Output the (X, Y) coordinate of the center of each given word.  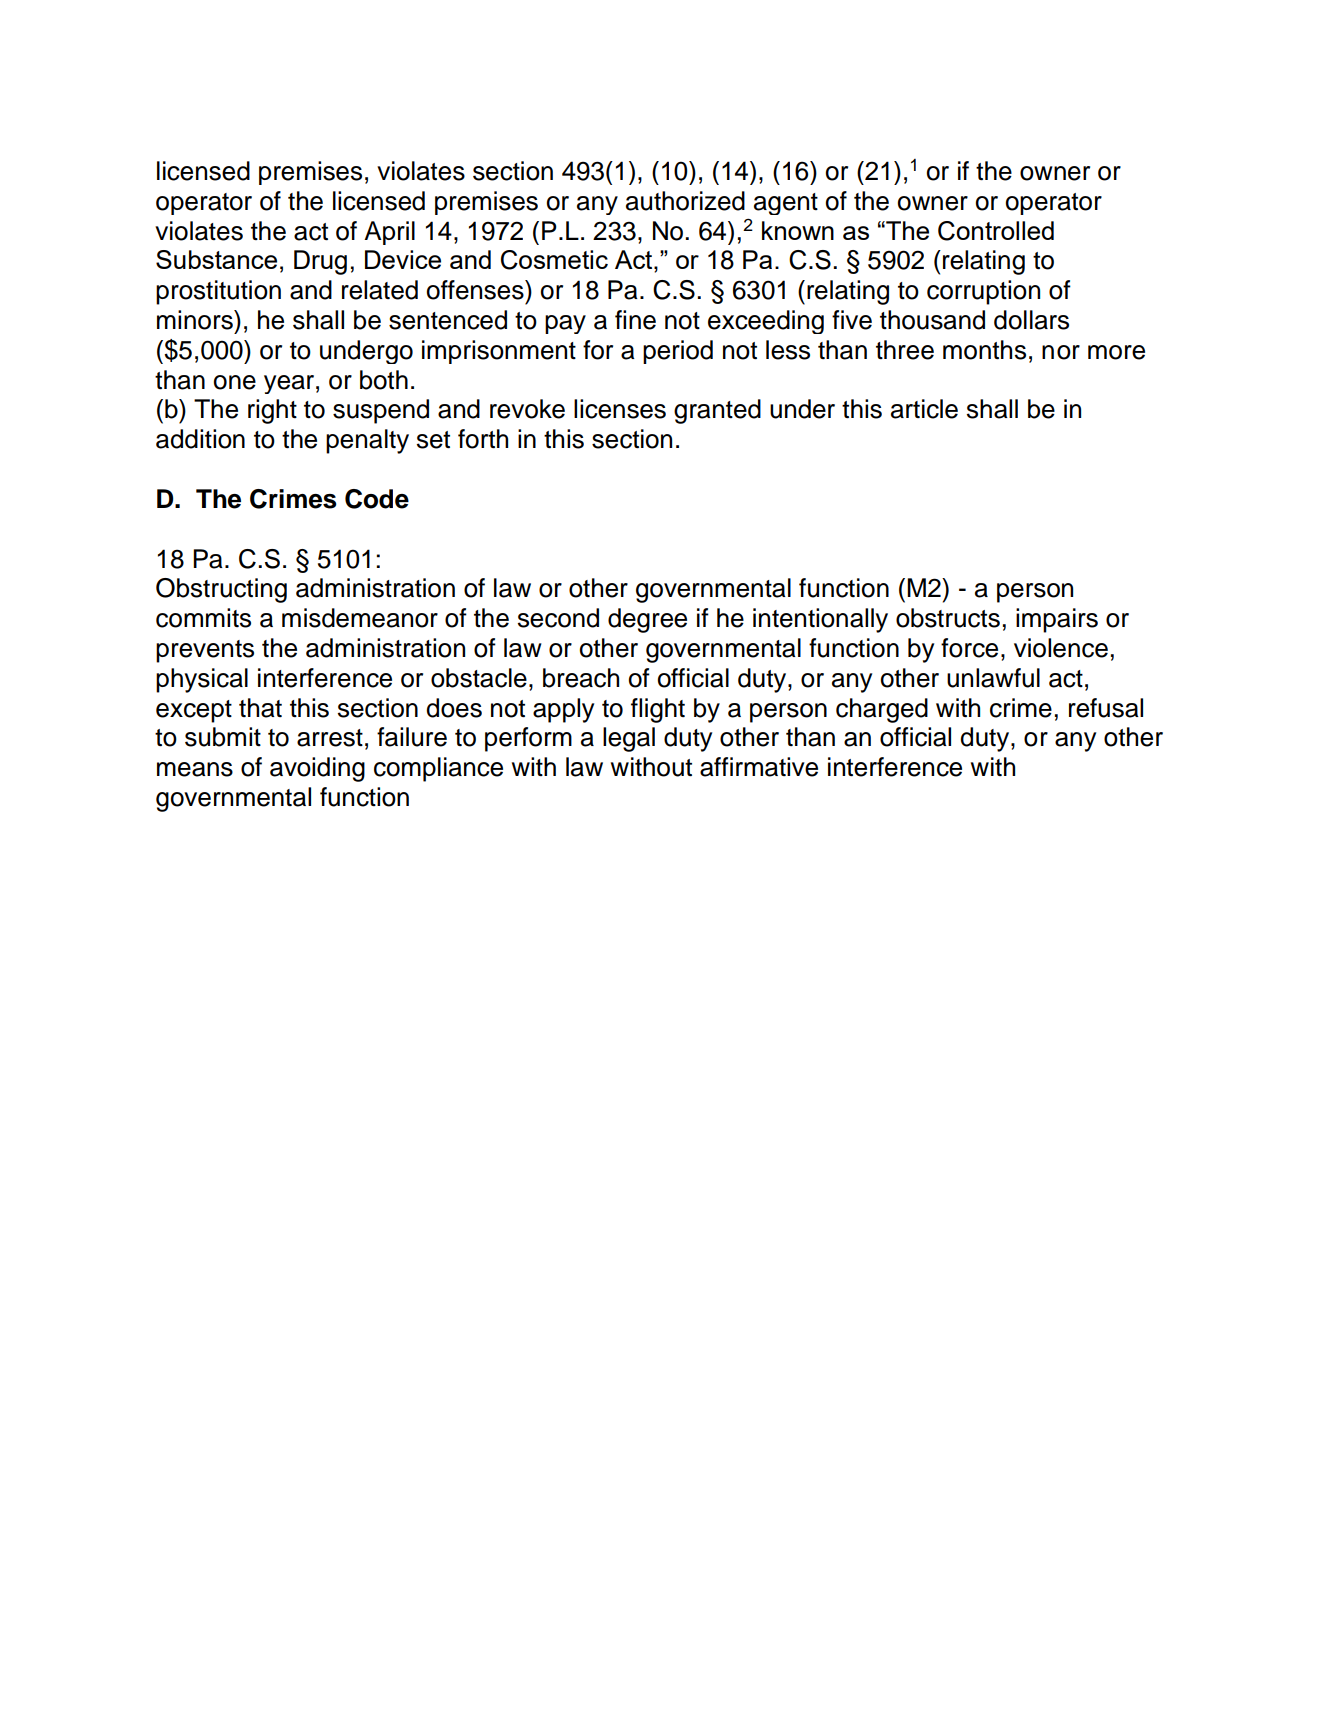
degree (647, 620)
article (924, 409)
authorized (685, 201)
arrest (330, 738)
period (678, 352)
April (389, 233)
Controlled (996, 231)
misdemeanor (360, 618)
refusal (1106, 708)
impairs (1057, 620)
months (984, 350)
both (384, 380)
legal (629, 739)
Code (377, 499)
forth (483, 439)
